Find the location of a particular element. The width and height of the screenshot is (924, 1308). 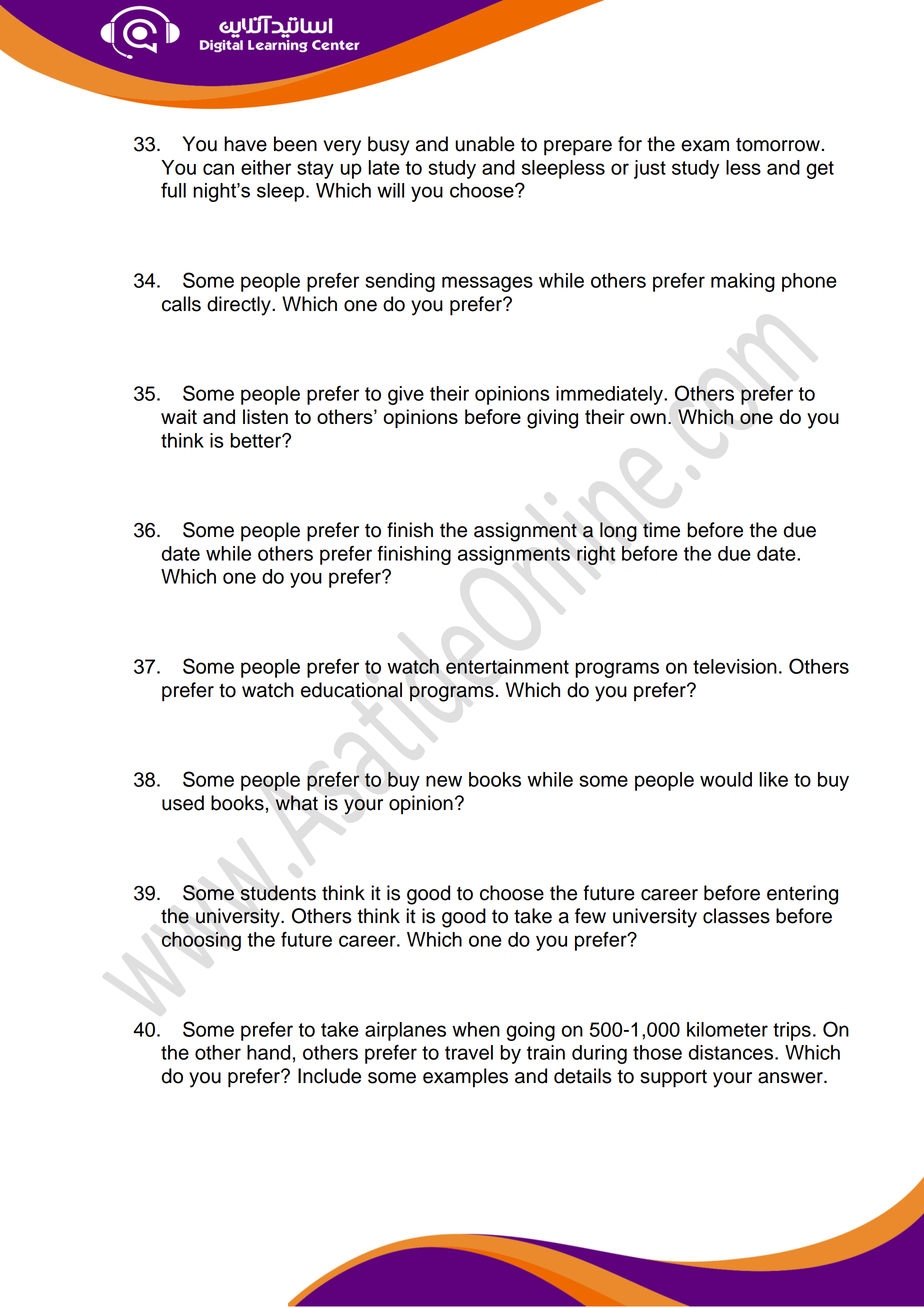

giving is located at coordinates (552, 419).
